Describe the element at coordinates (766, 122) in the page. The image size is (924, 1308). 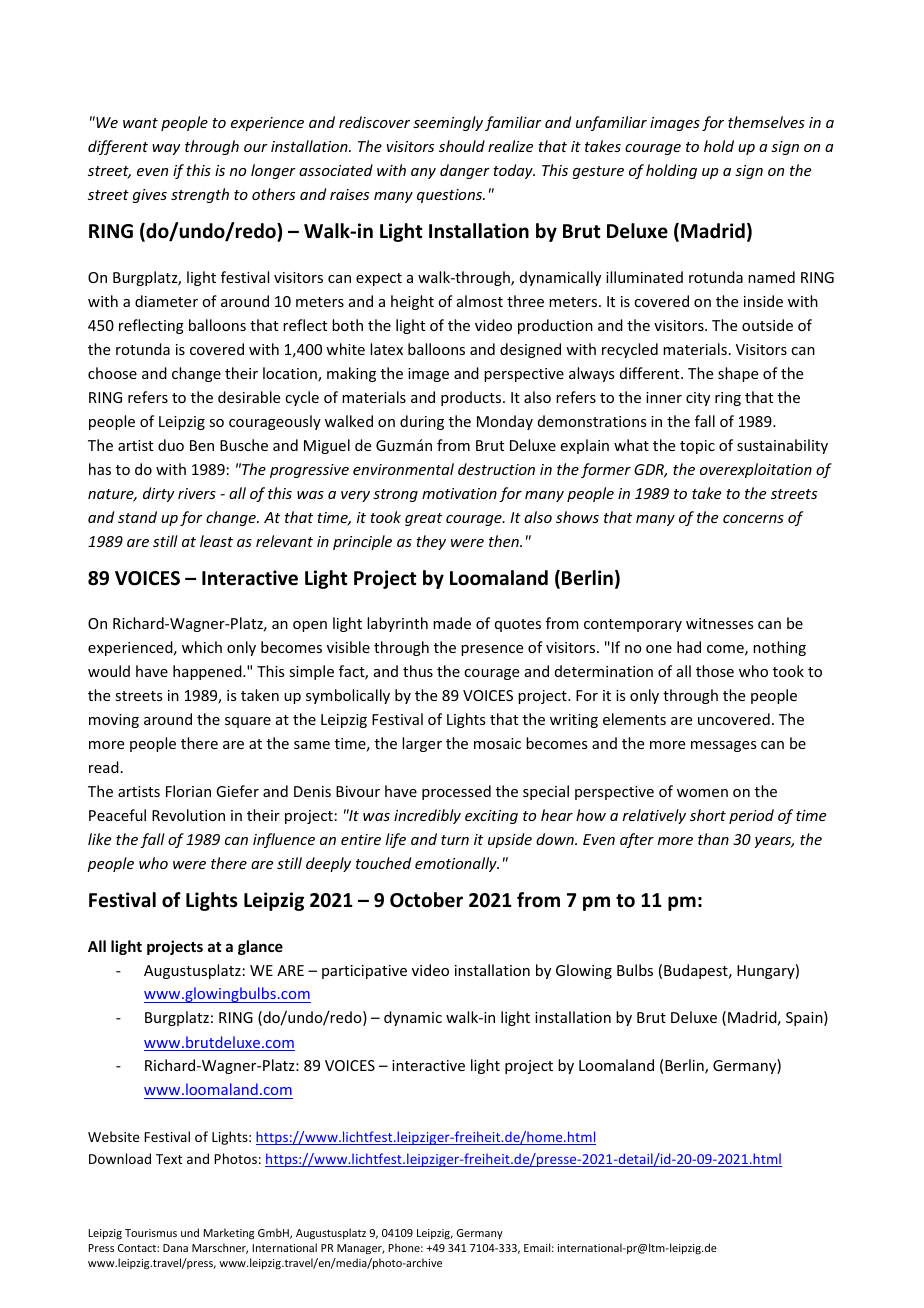
I see `themselves` at that location.
